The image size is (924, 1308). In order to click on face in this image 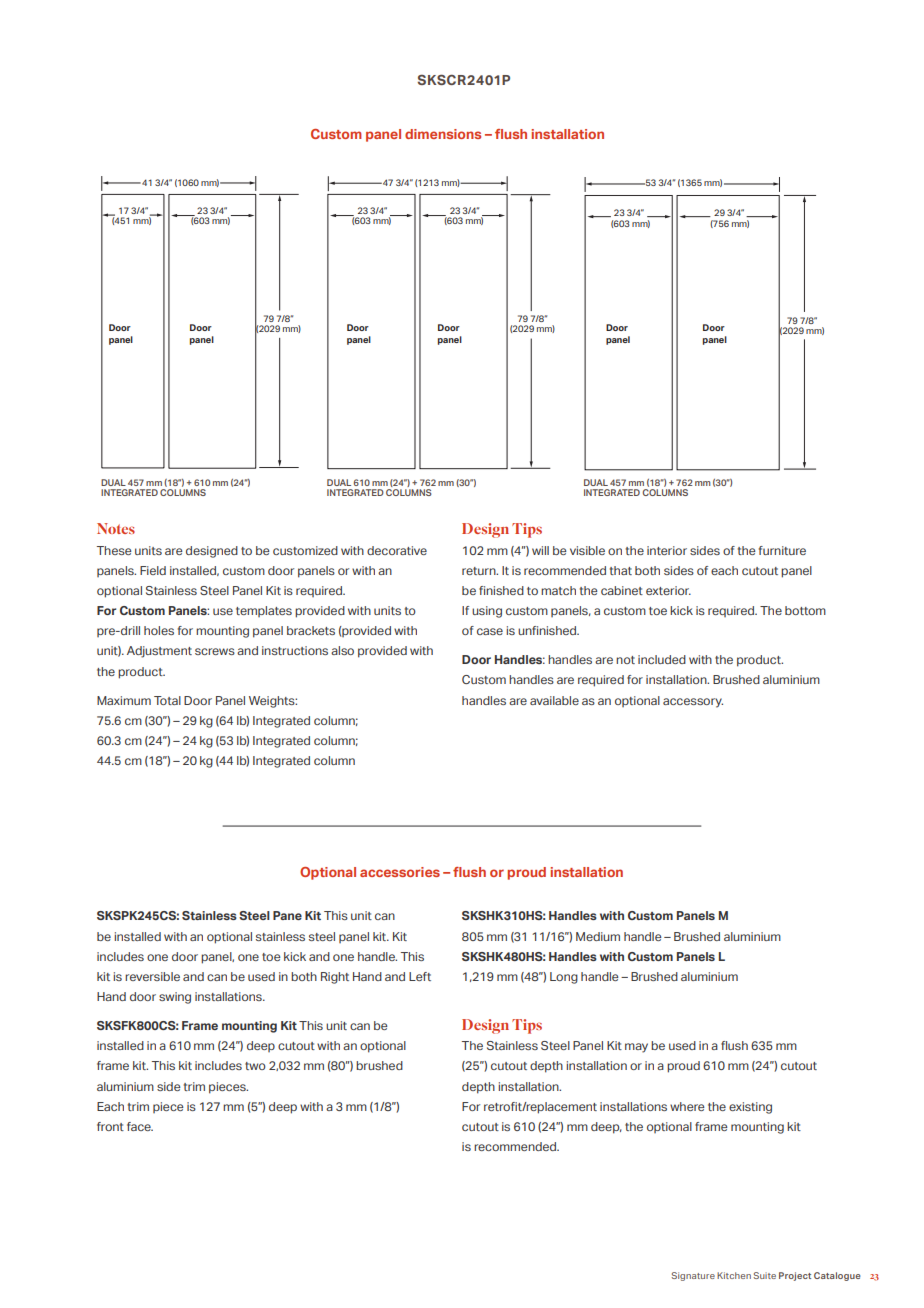, I will do `click(140, 1126)`.
